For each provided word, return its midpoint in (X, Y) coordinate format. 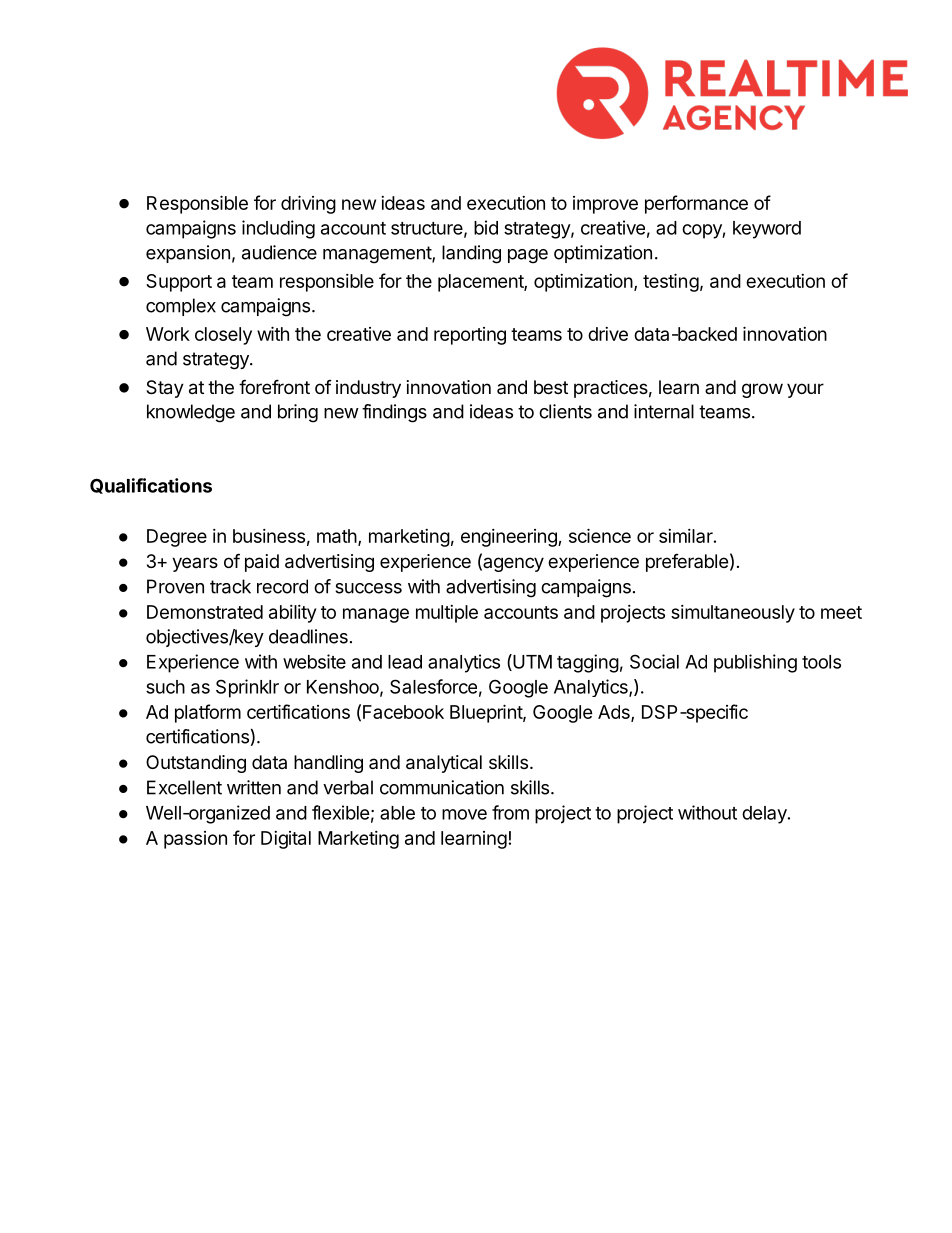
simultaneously (733, 614)
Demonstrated (205, 612)
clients (565, 411)
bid (486, 227)
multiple (447, 614)
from (510, 812)
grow (762, 390)
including (278, 229)
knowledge (191, 413)
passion (195, 840)
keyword (767, 230)
